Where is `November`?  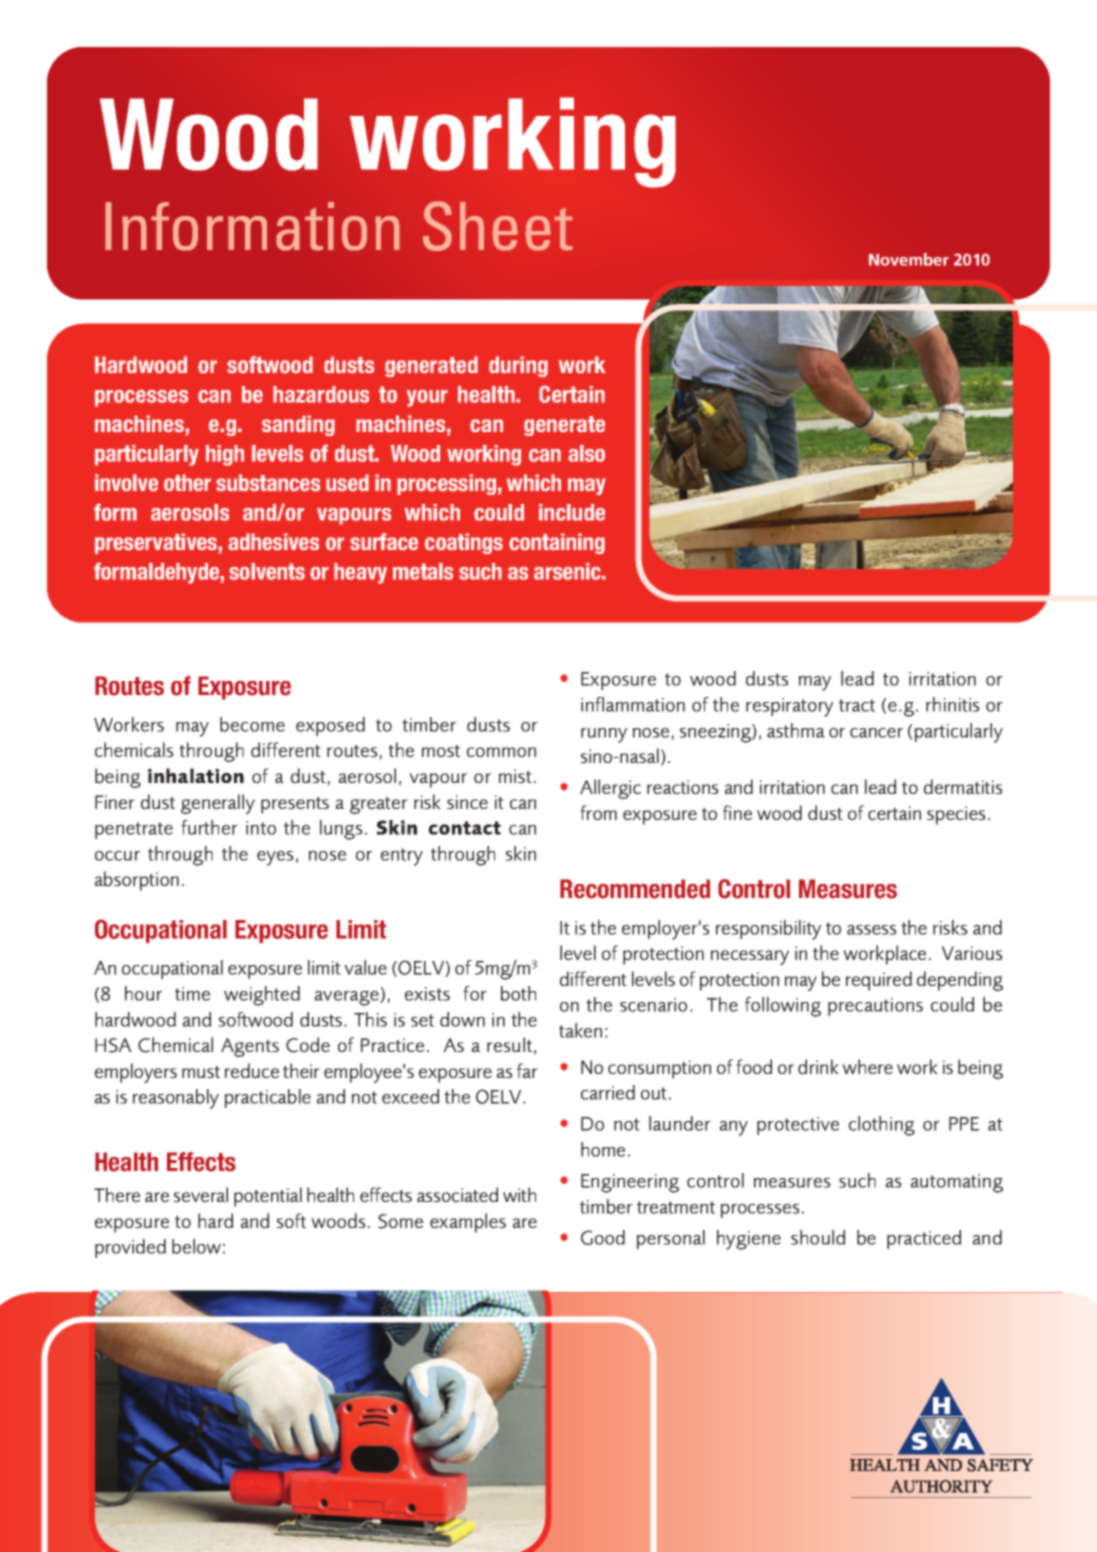 November is located at coordinates (909, 259).
